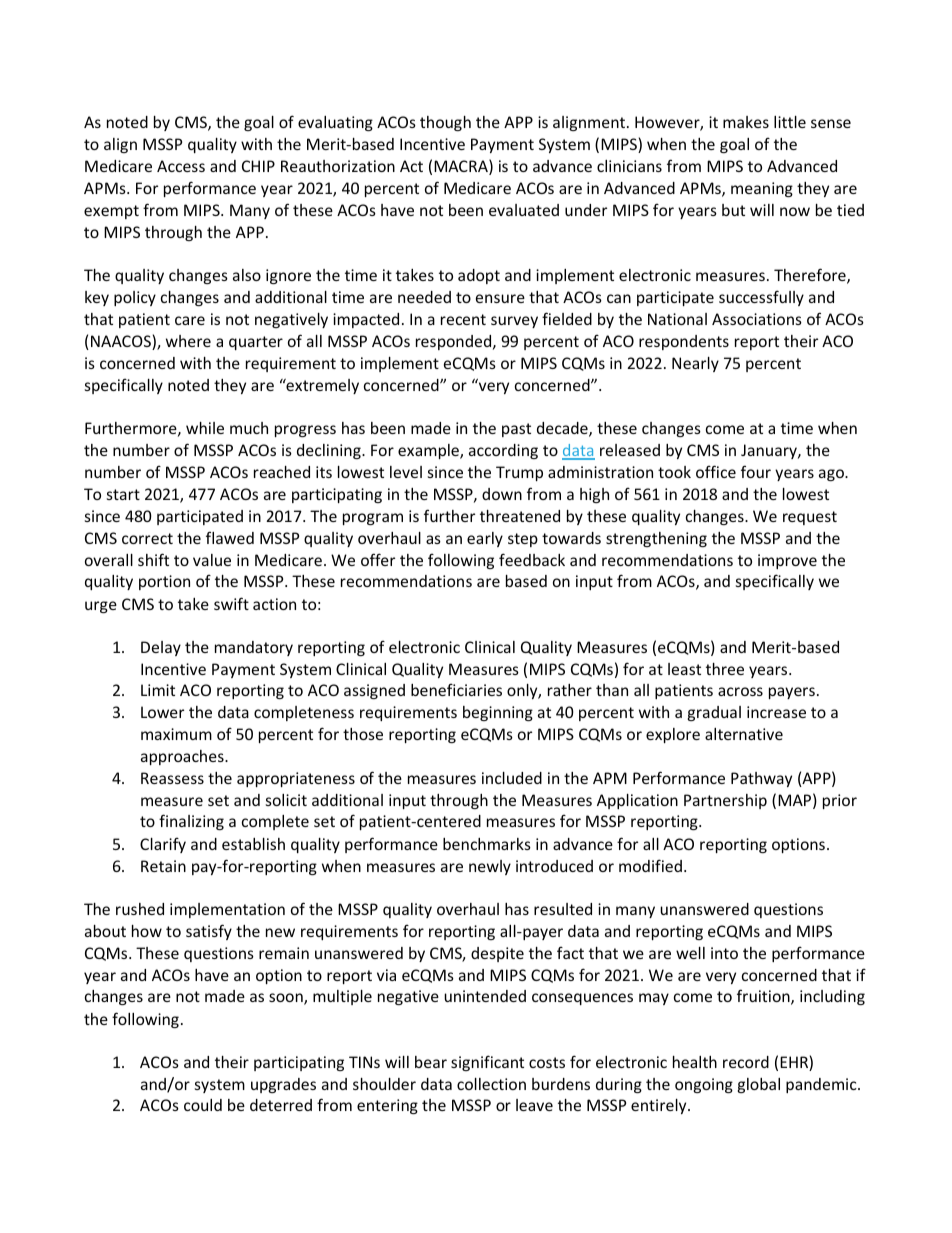  Describe the element at coordinates (203, 1105) in the image. I see `could` at that location.
